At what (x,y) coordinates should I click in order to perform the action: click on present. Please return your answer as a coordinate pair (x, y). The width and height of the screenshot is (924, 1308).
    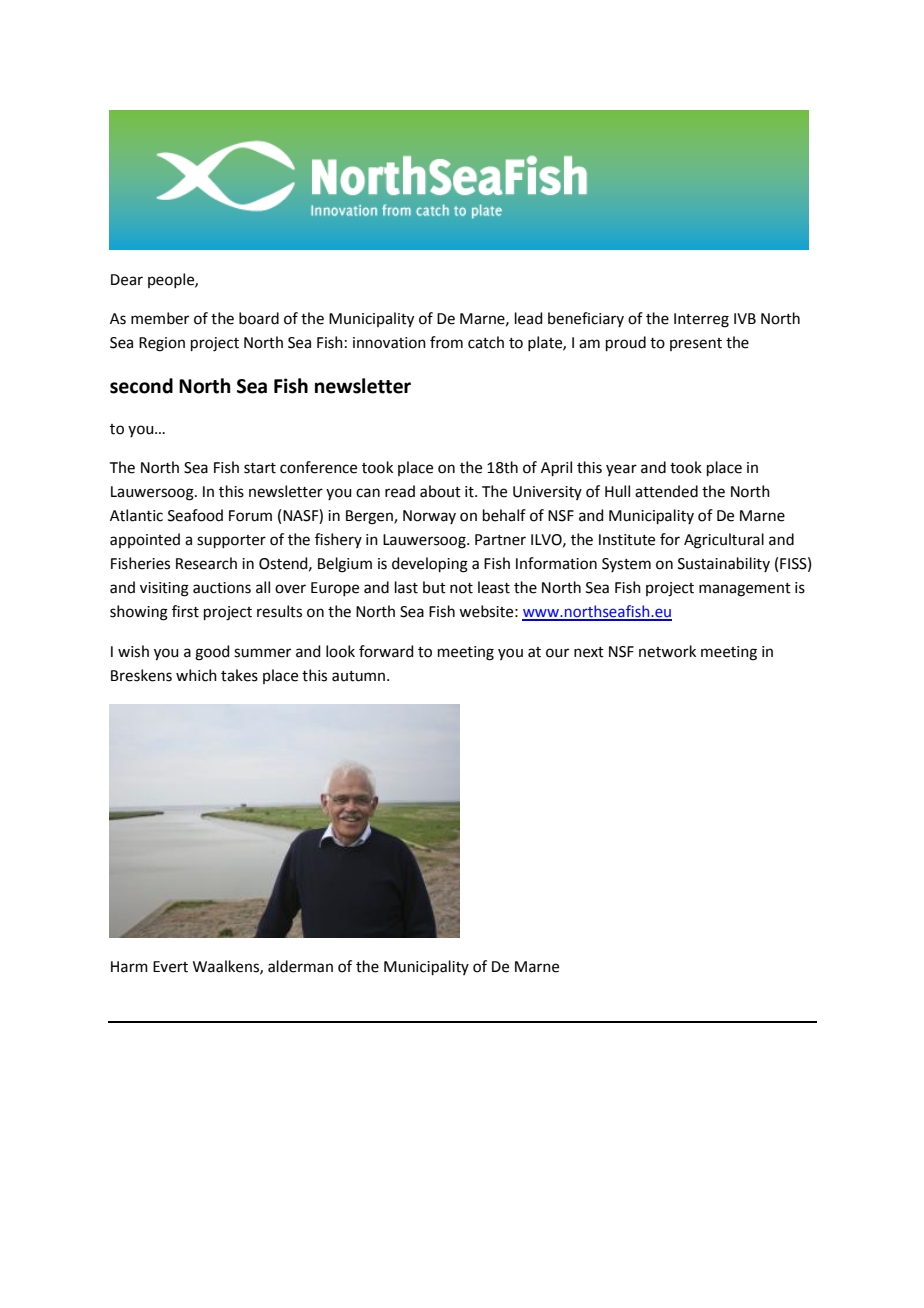
    Looking at the image, I should click on (696, 344).
